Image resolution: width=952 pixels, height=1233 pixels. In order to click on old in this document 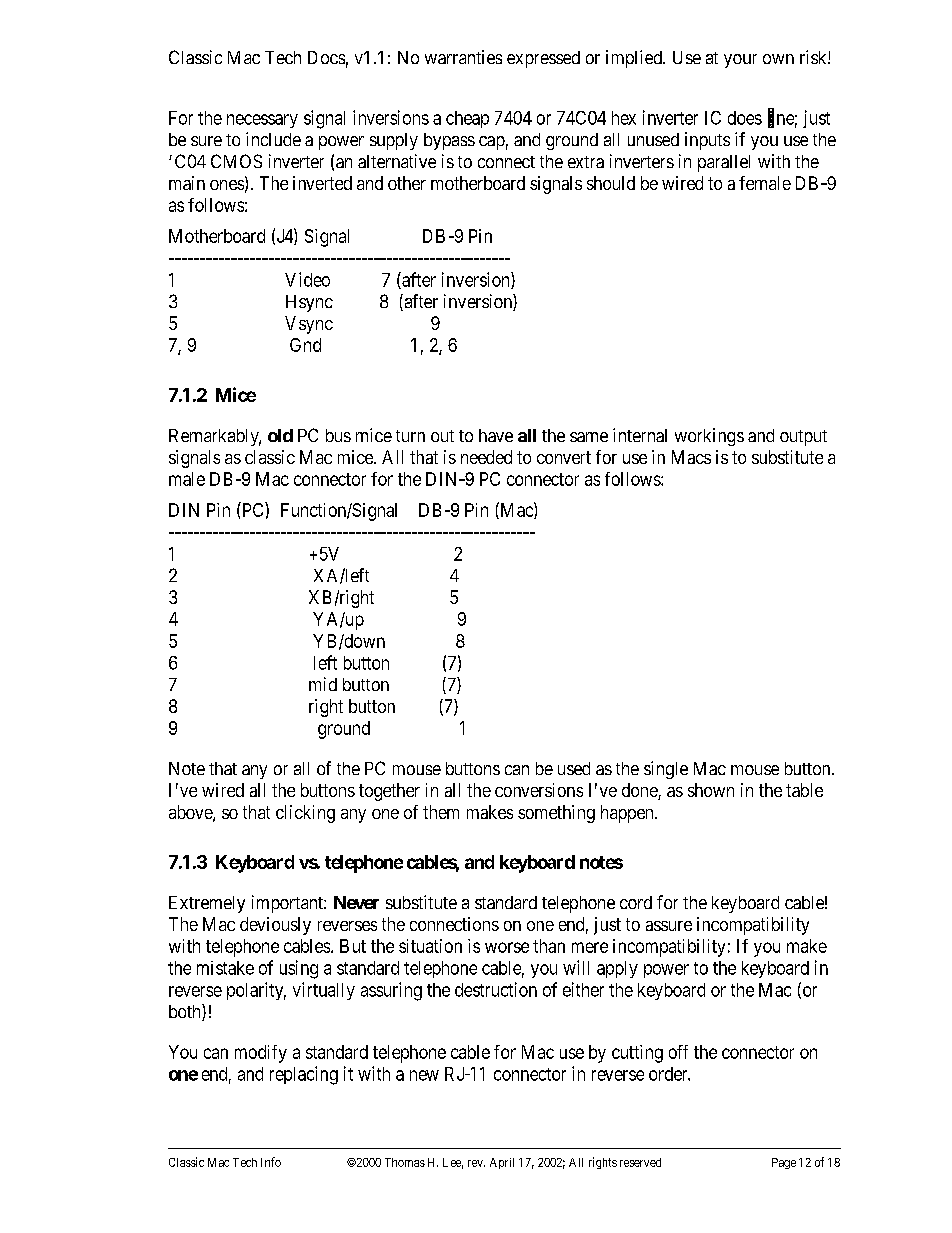, I will do `click(280, 435)`.
